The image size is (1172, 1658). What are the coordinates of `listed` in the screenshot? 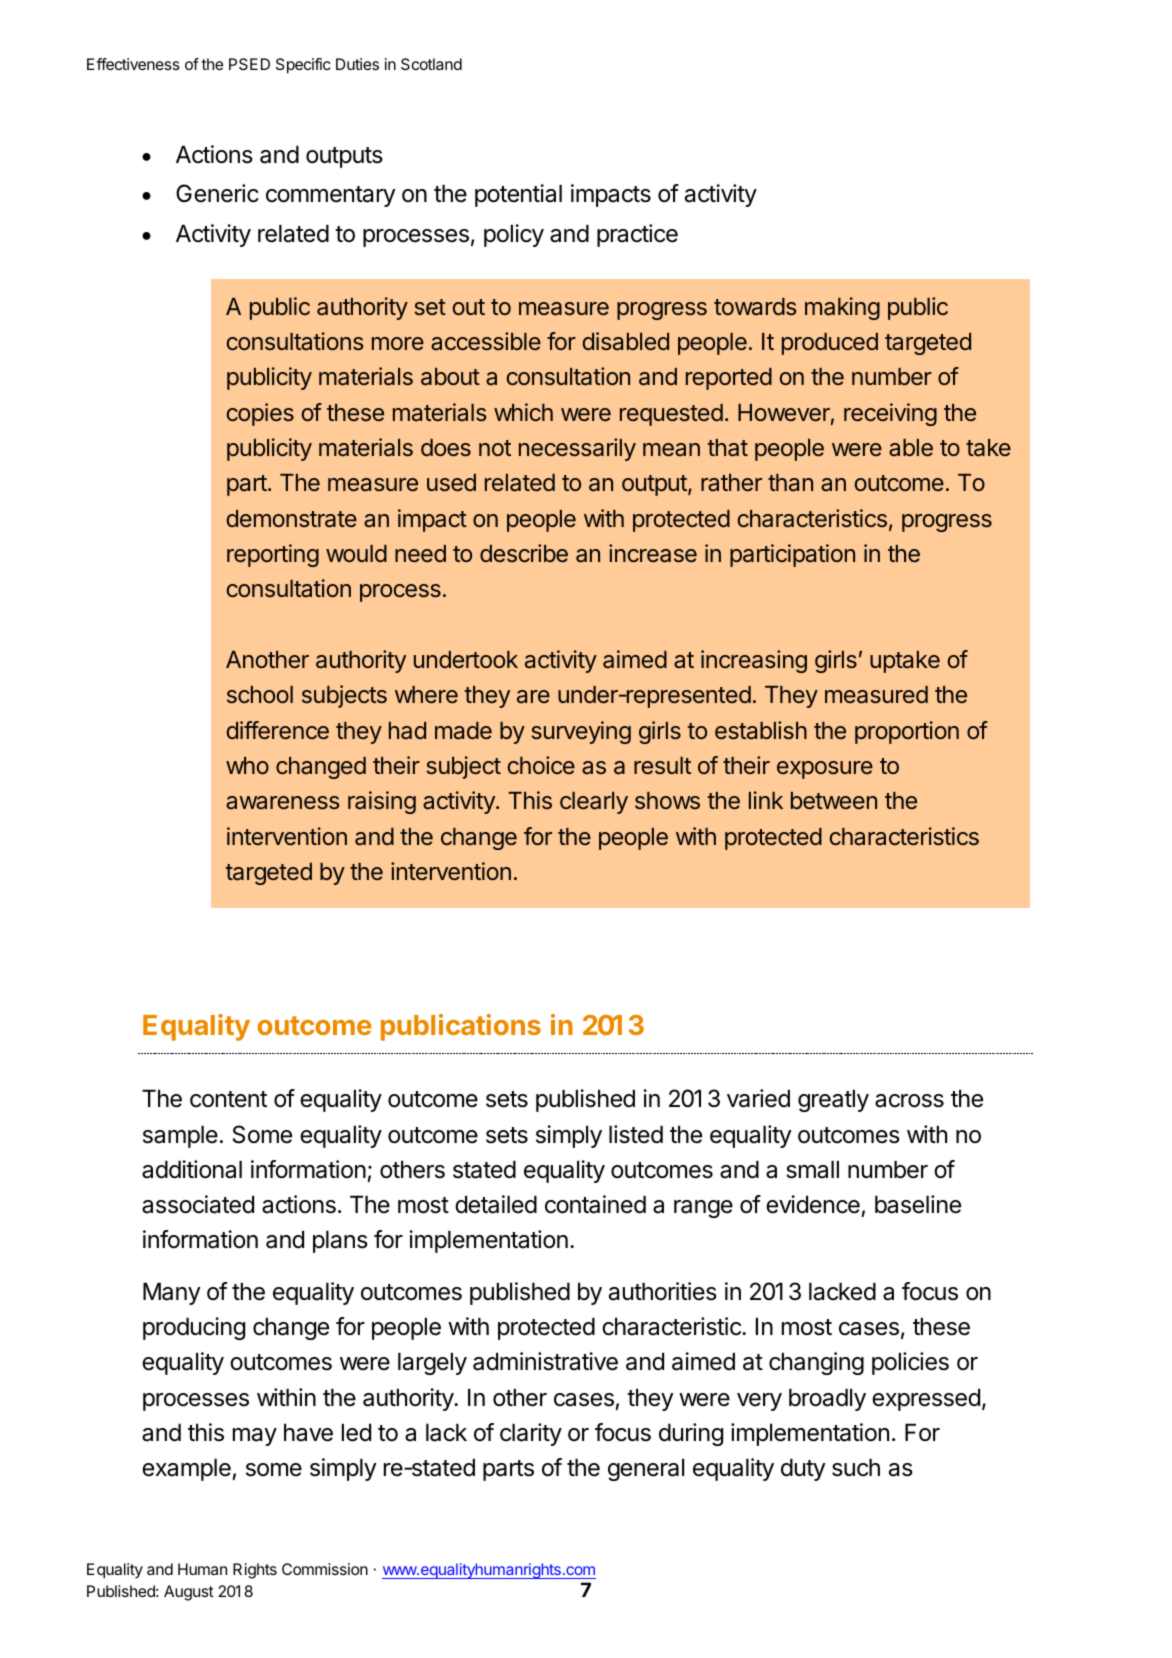 It's located at (636, 1134).
